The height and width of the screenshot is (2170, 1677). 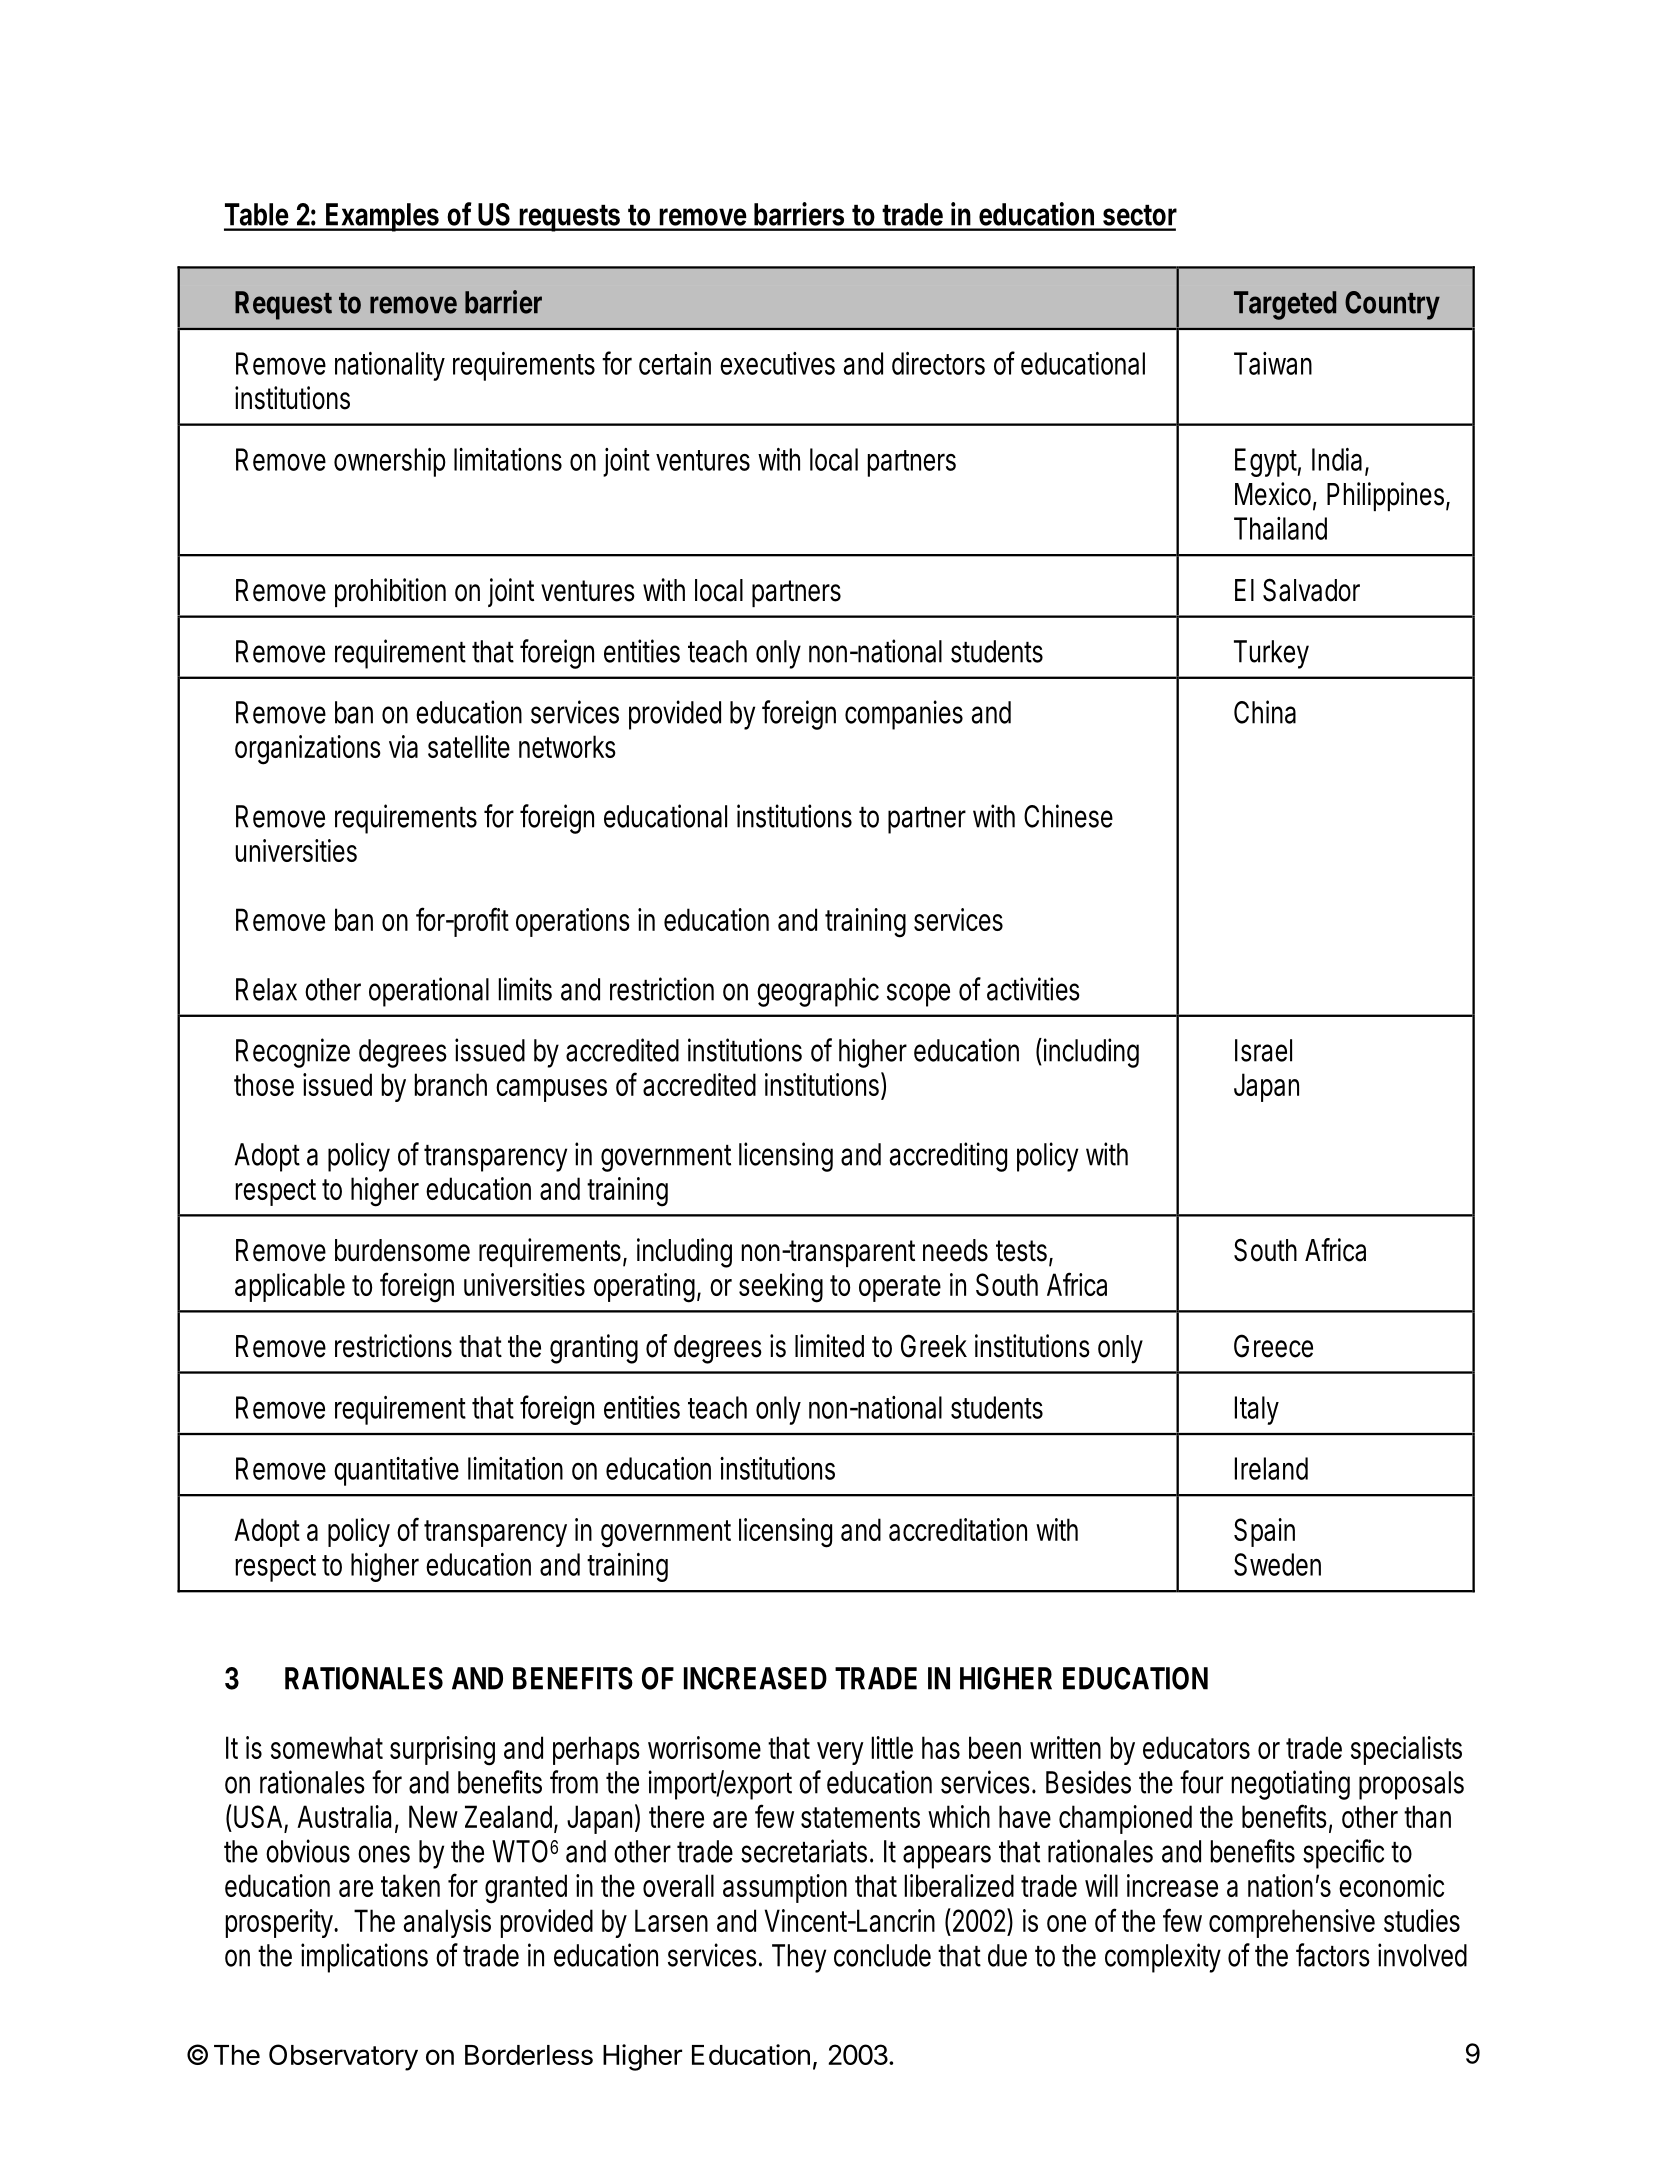 I want to click on executives, so click(x=777, y=363).
